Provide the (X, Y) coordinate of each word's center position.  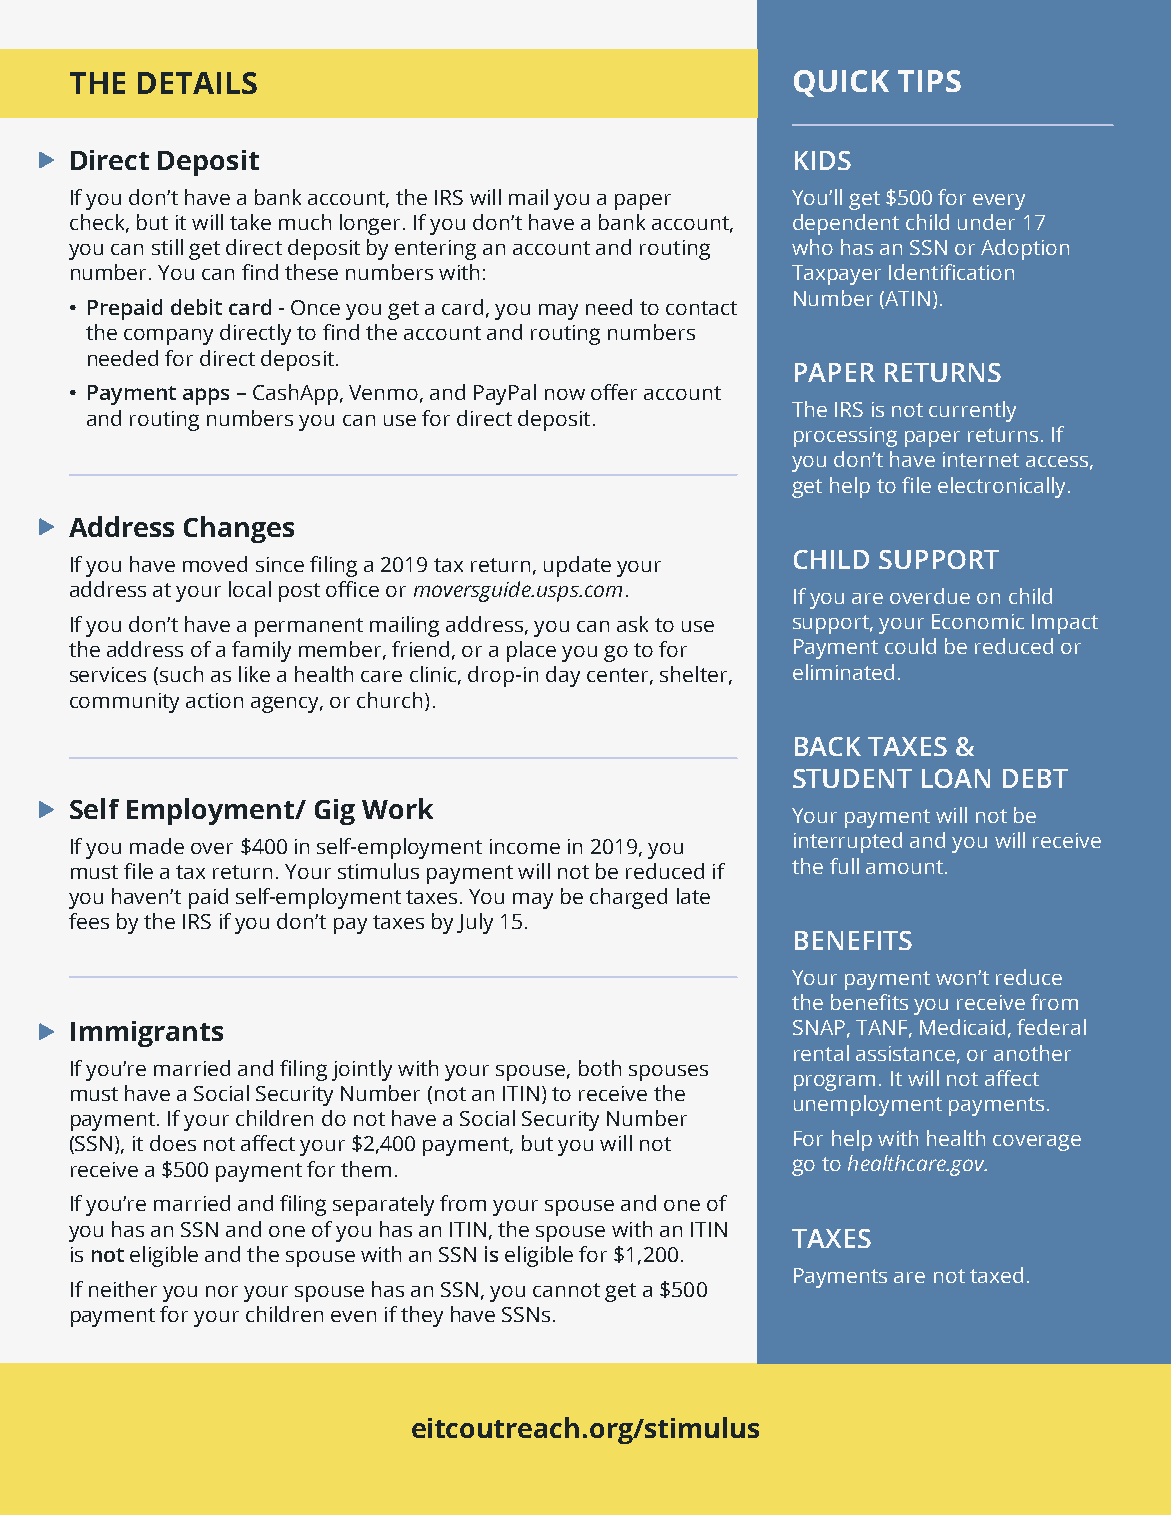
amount (904, 867)
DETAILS (197, 83)
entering (435, 250)
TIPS (929, 81)
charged (628, 898)
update (577, 566)
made (157, 846)
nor (222, 1291)
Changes (239, 529)
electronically (1003, 487)
